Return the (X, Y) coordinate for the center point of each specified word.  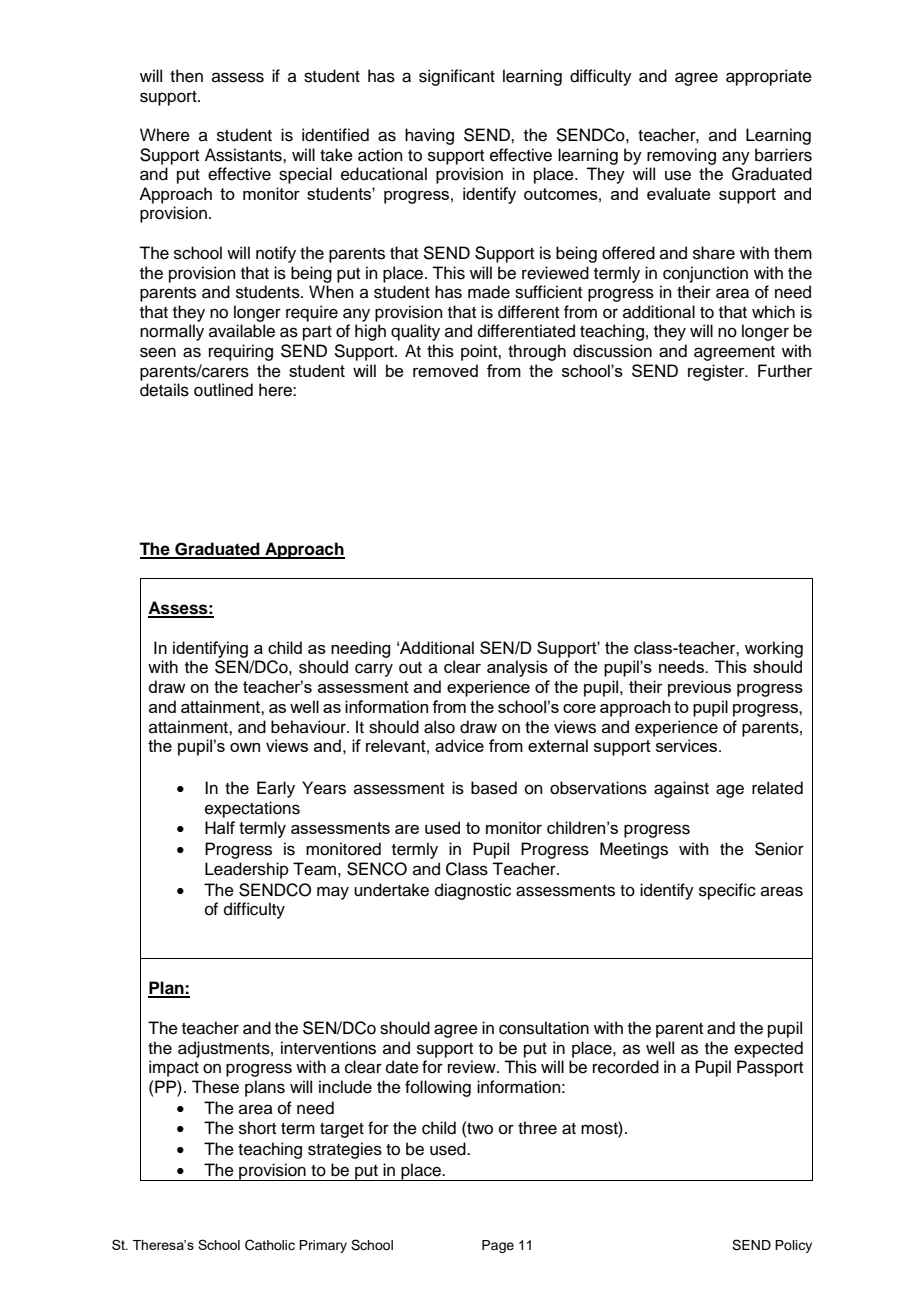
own (245, 747)
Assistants (244, 155)
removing (681, 156)
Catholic (270, 1245)
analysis (517, 668)
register (717, 372)
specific (727, 891)
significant (457, 77)
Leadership (247, 870)
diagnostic (473, 891)
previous (699, 688)
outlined (223, 390)
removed (445, 370)
